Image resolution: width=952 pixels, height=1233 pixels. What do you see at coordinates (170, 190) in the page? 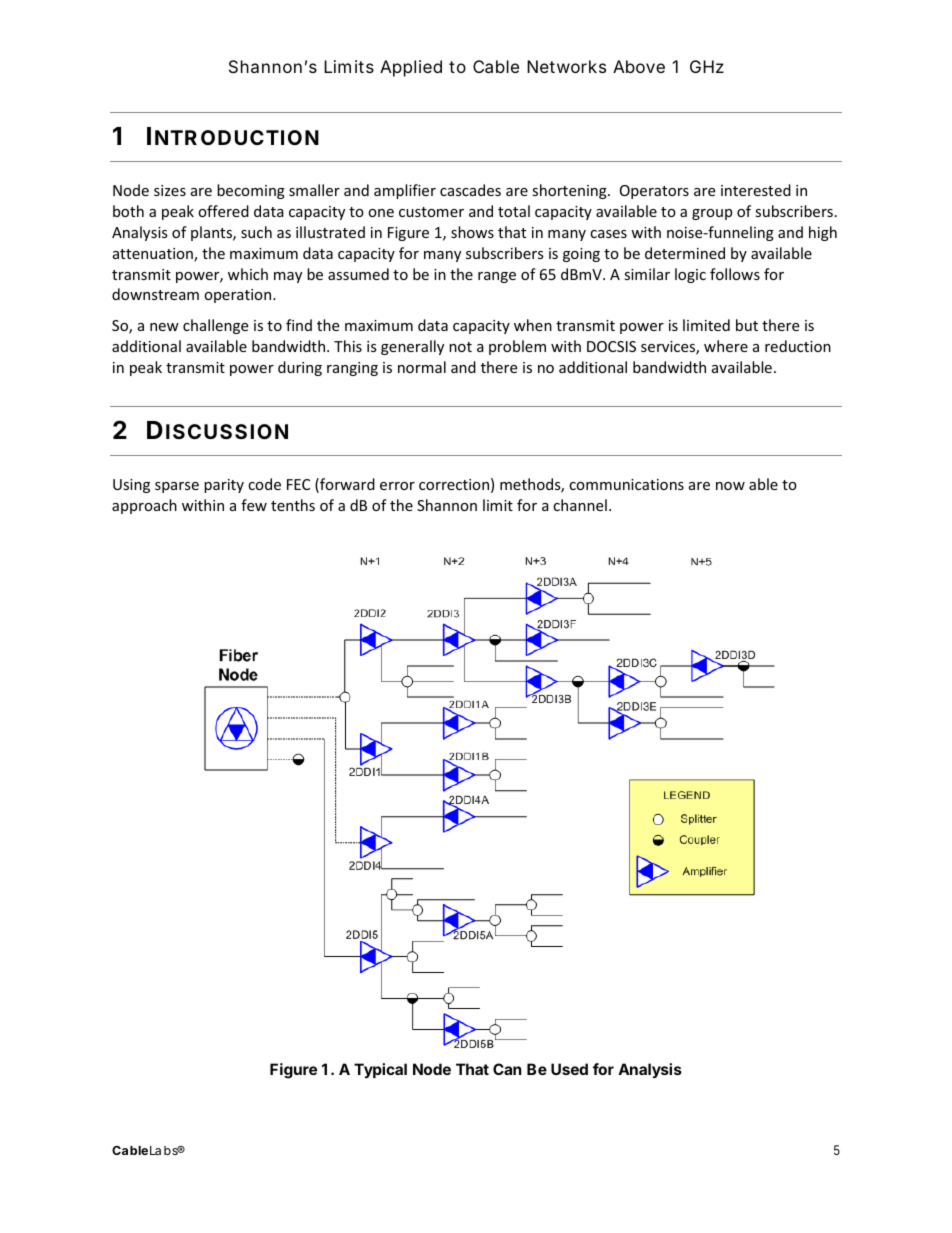
I see `sizes` at bounding box center [170, 190].
